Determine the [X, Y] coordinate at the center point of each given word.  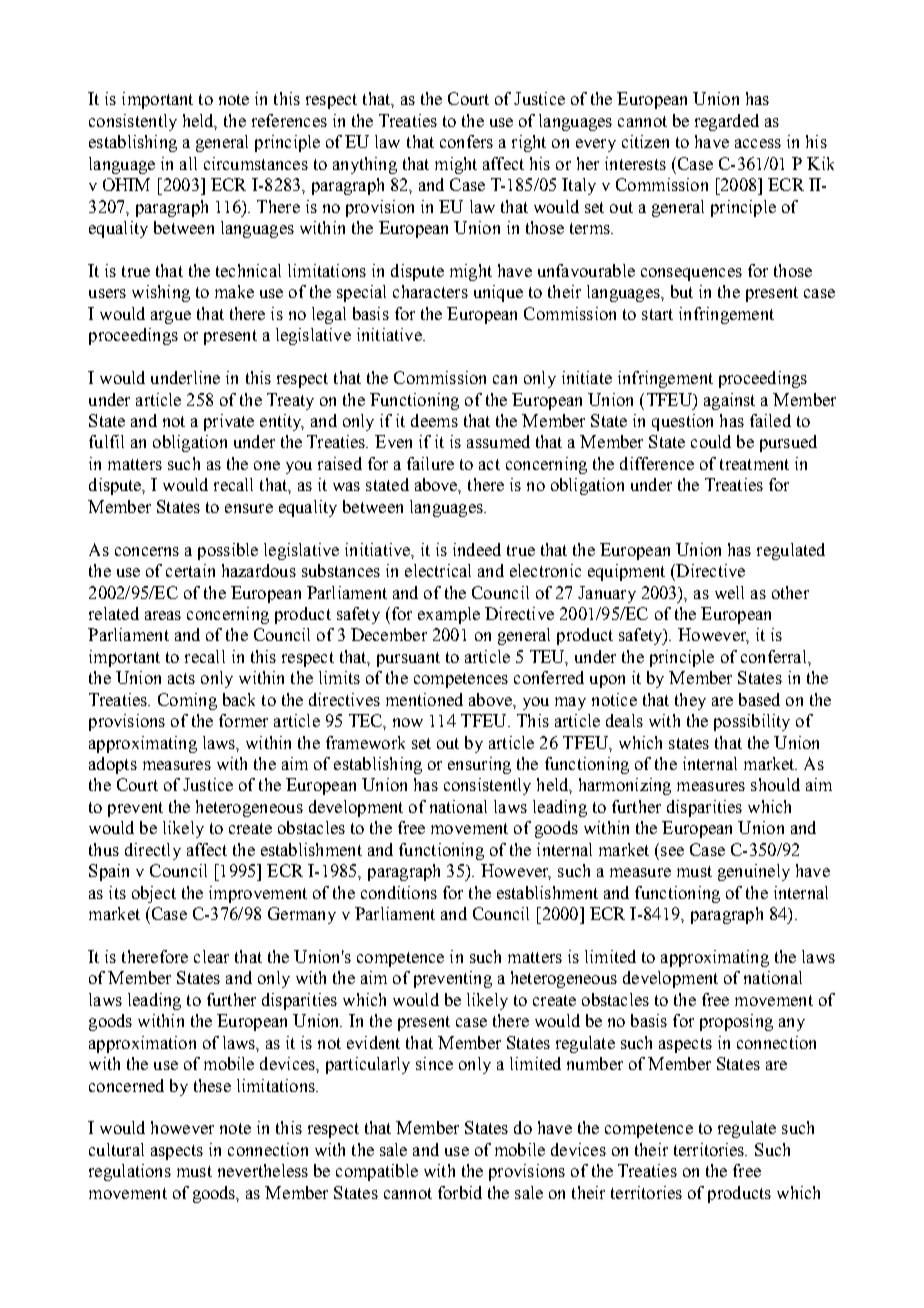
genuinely [754, 872]
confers [466, 141]
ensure [249, 508]
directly [153, 851]
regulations [130, 1172]
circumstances [256, 163]
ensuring [479, 765]
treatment [754, 464]
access [758, 143]
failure [430, 463]
